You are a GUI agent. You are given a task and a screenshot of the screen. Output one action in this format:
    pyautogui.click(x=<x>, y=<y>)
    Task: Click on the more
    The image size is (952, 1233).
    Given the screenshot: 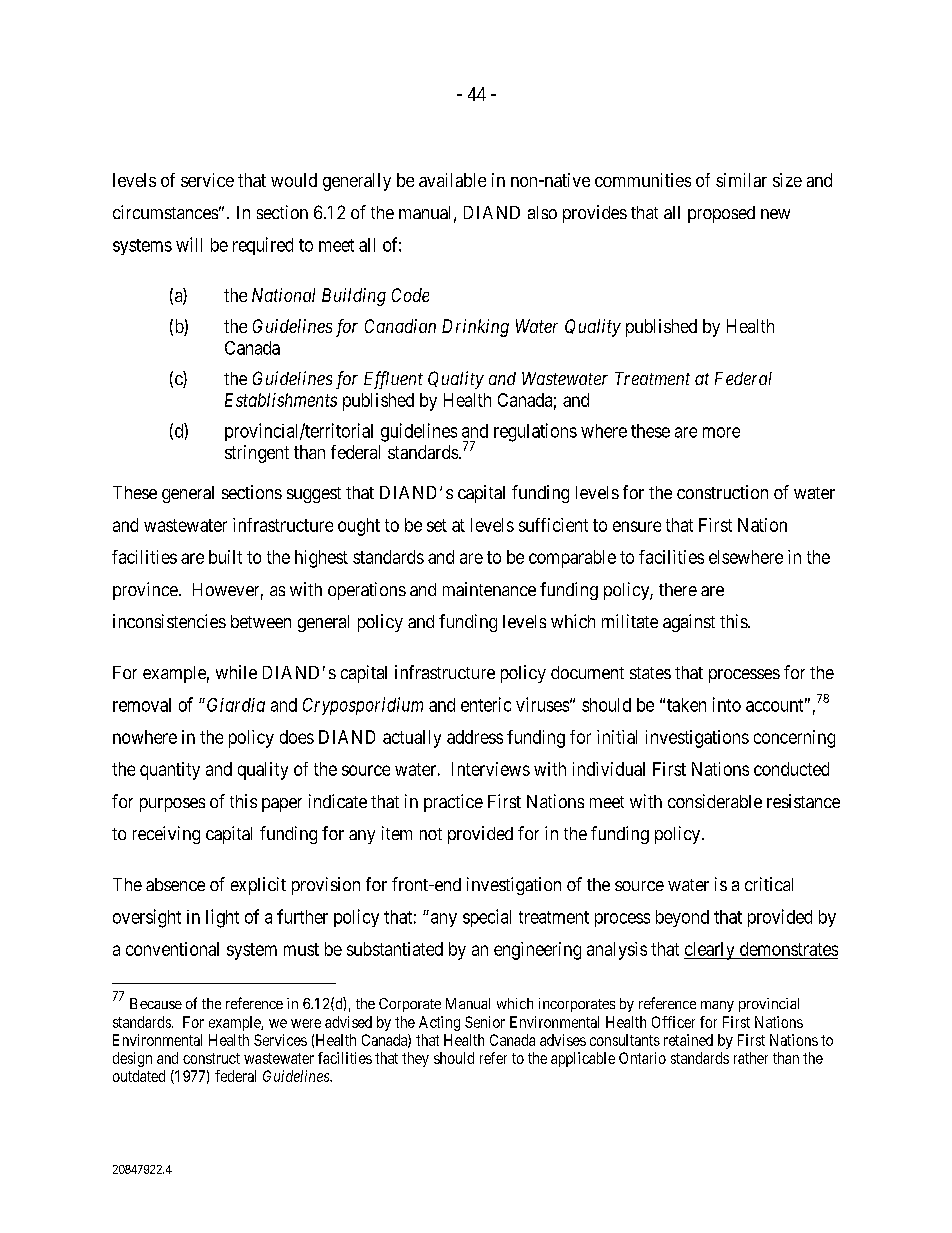 What is the action you would take?
    pyautogui.click(x=721, y=432)
